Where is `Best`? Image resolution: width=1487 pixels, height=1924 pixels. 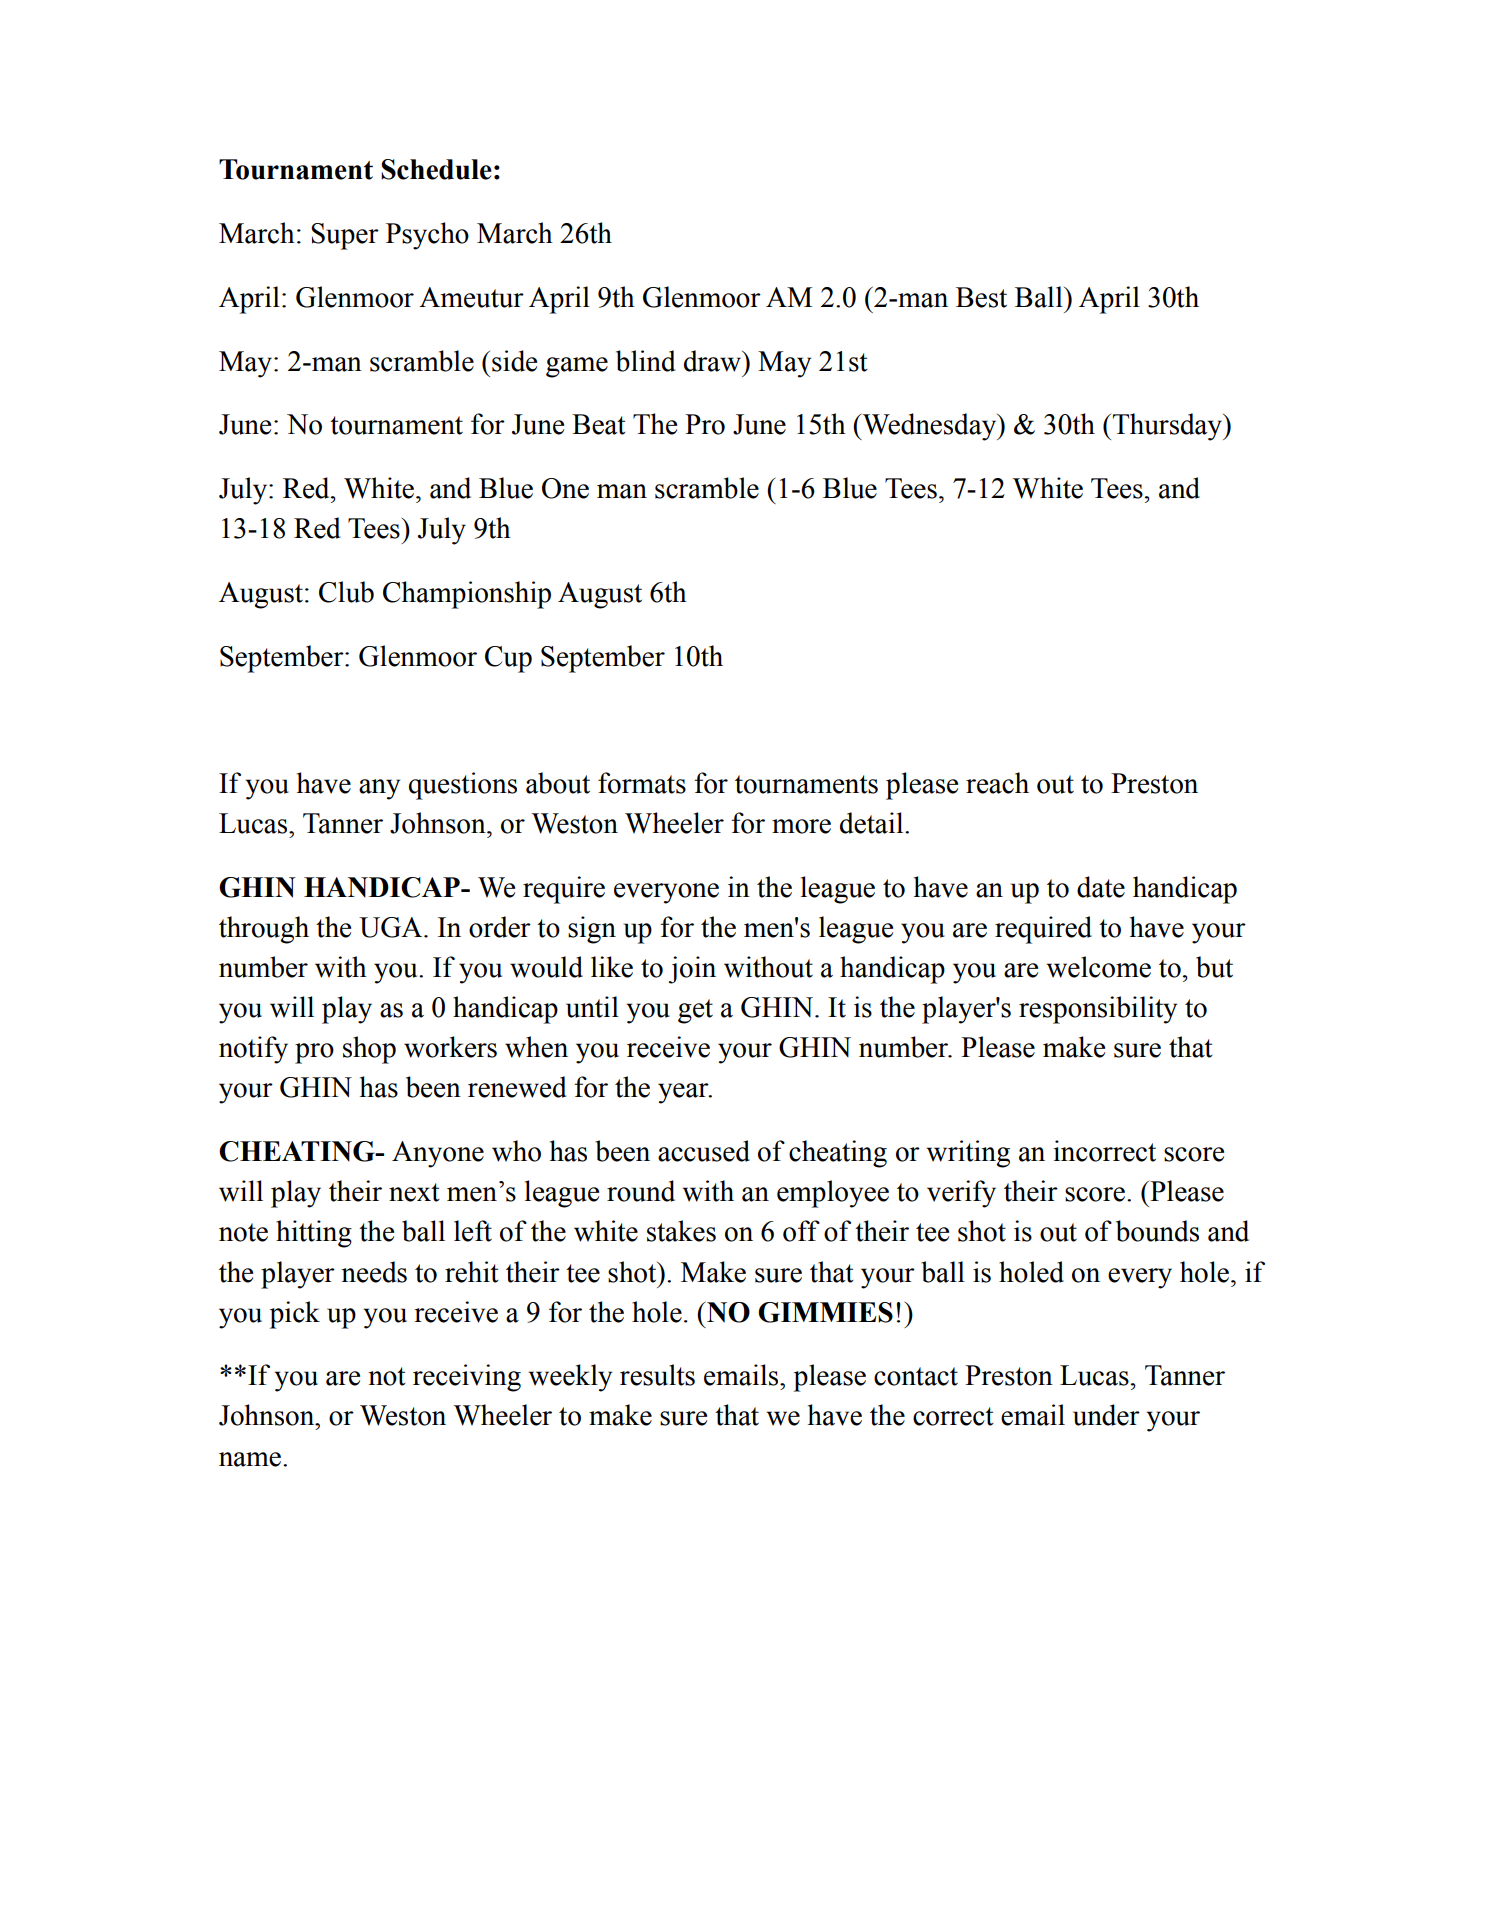 Best is located at coordinates (981, 297).
